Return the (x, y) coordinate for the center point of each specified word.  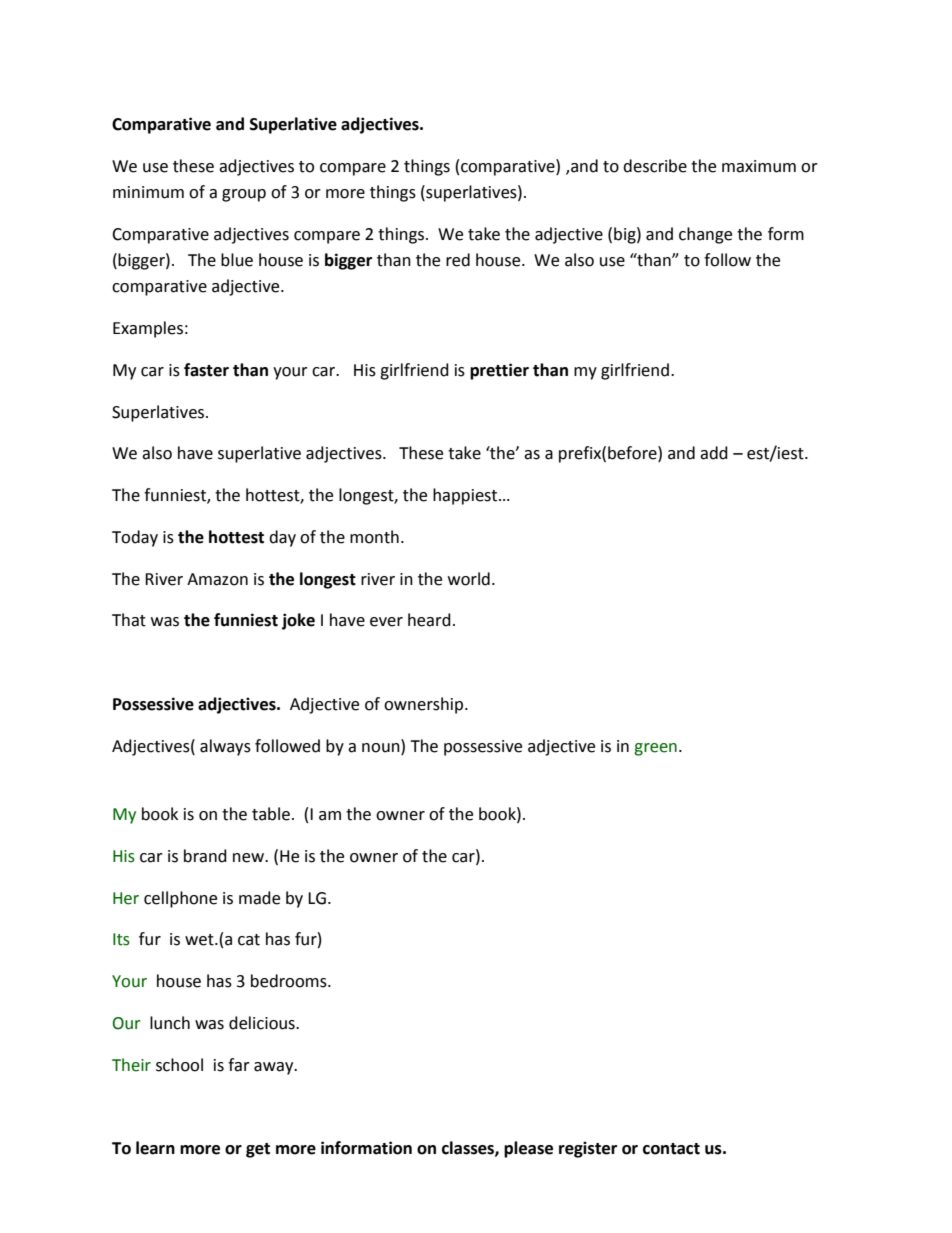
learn (155, 1148)
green (655, 749)
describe (655, 166)
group (244, 195)
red (458, 260)
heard (429, 620)
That (129, 620)
